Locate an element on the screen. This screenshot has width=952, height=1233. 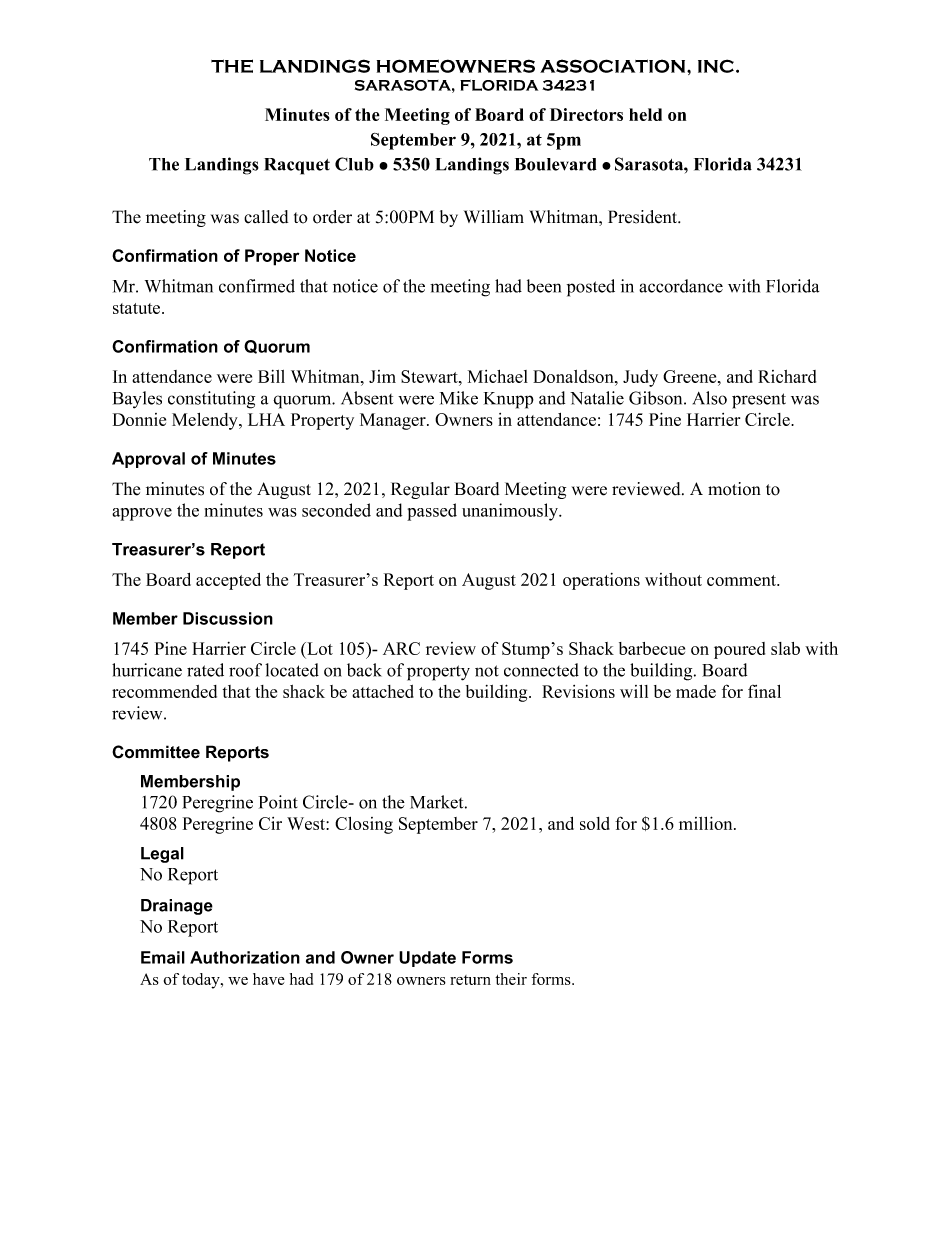
Update is located at coordinates (427, 959).
